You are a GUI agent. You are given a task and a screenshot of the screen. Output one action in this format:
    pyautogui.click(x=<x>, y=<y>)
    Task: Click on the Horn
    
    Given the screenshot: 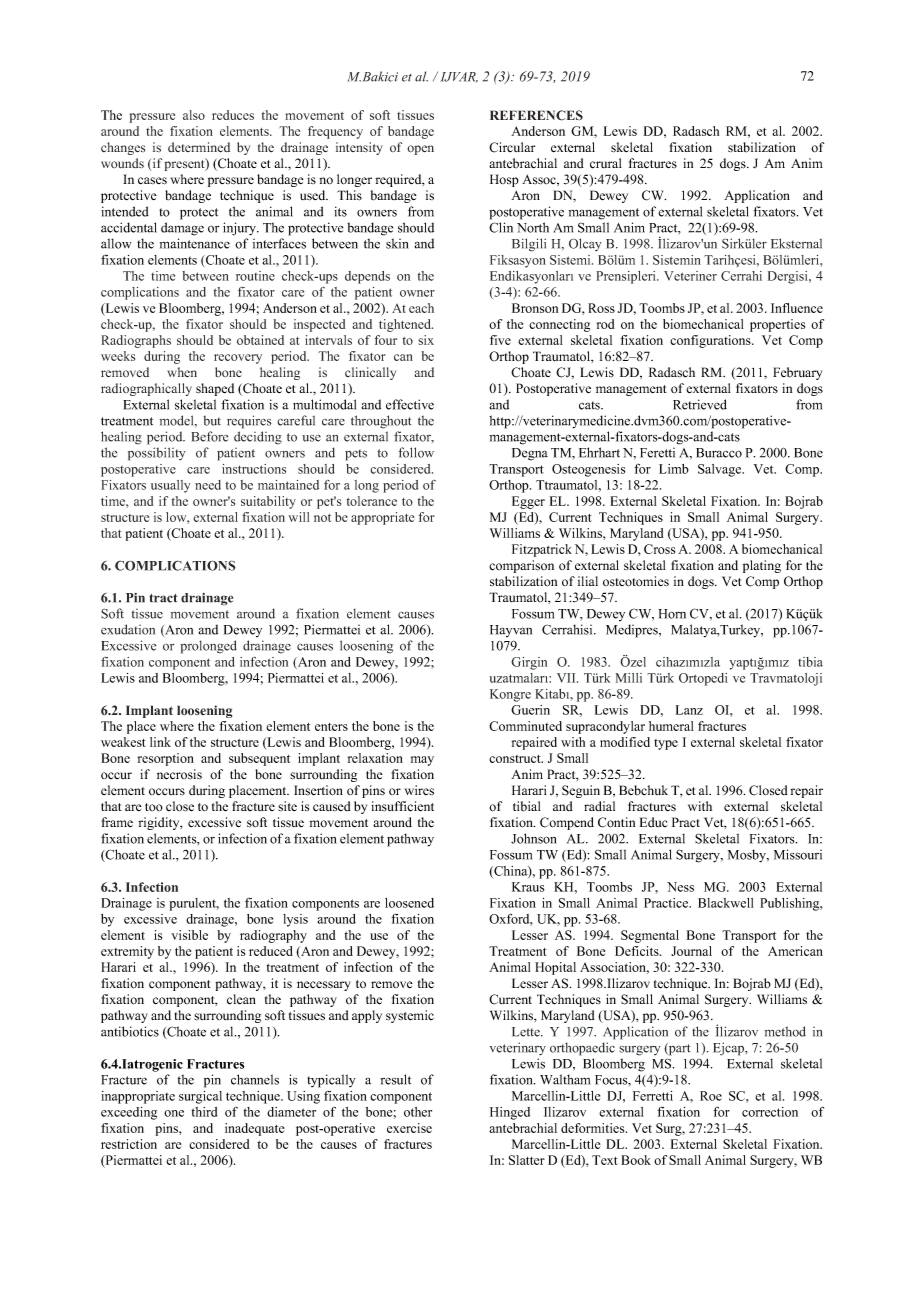 What is the action you would take?
    pyautogui.click(x=672, y=614)
